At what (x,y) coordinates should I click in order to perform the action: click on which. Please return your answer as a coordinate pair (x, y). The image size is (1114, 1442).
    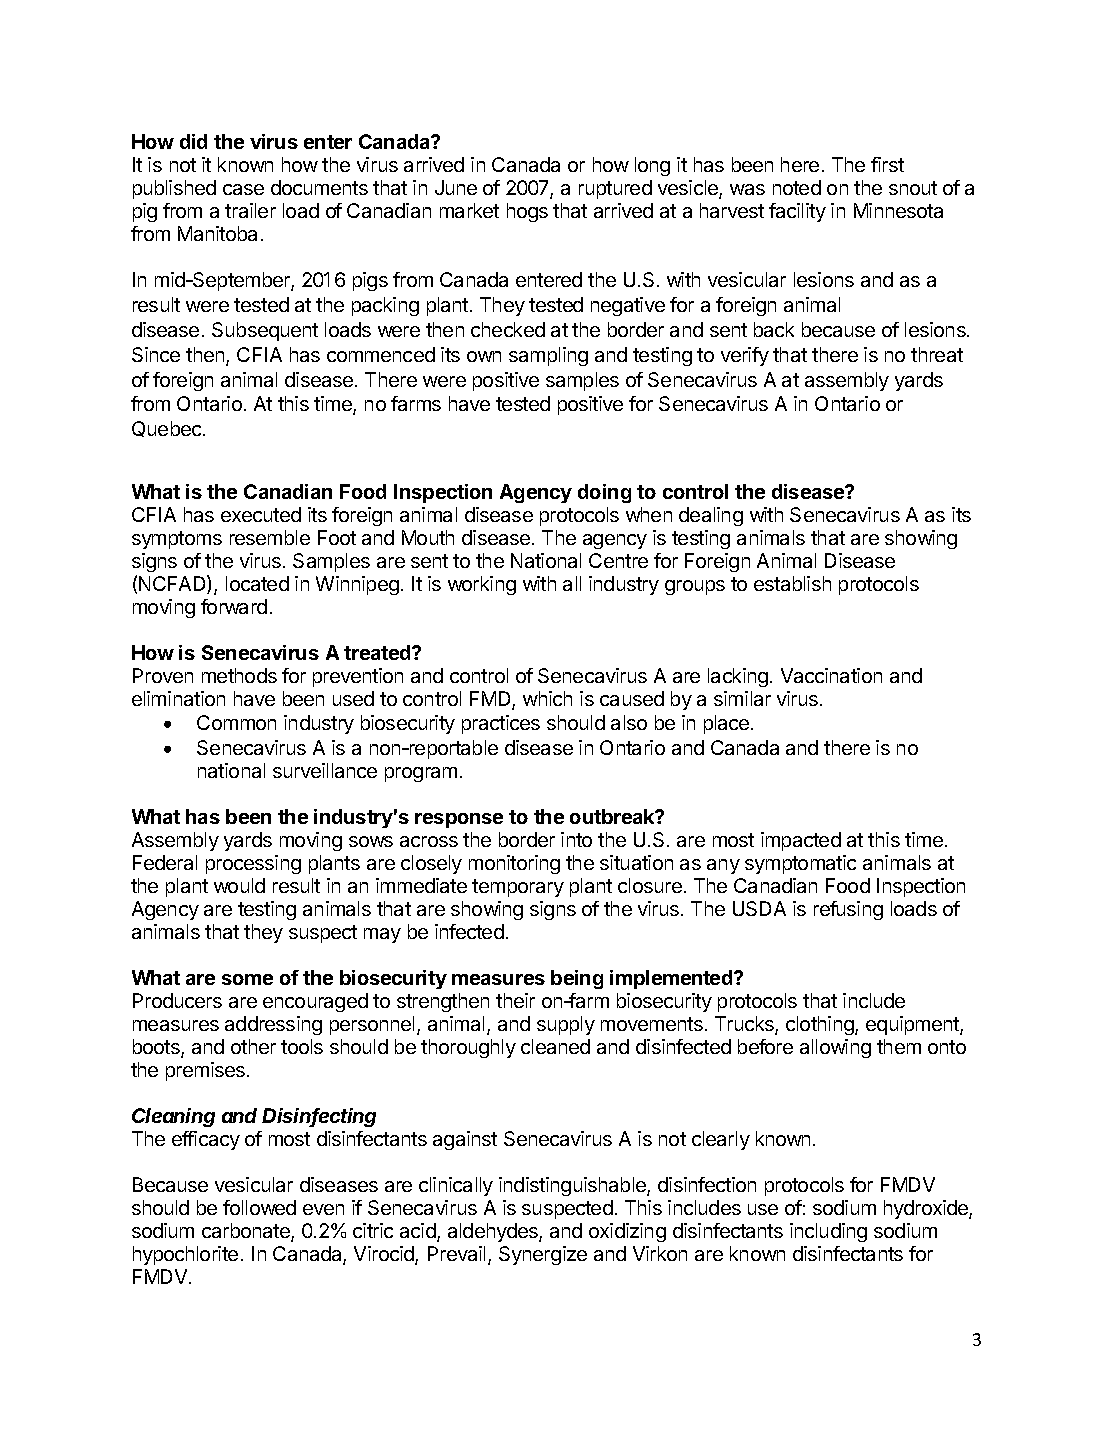
    Looking at the image, I should click on (547, 698).
